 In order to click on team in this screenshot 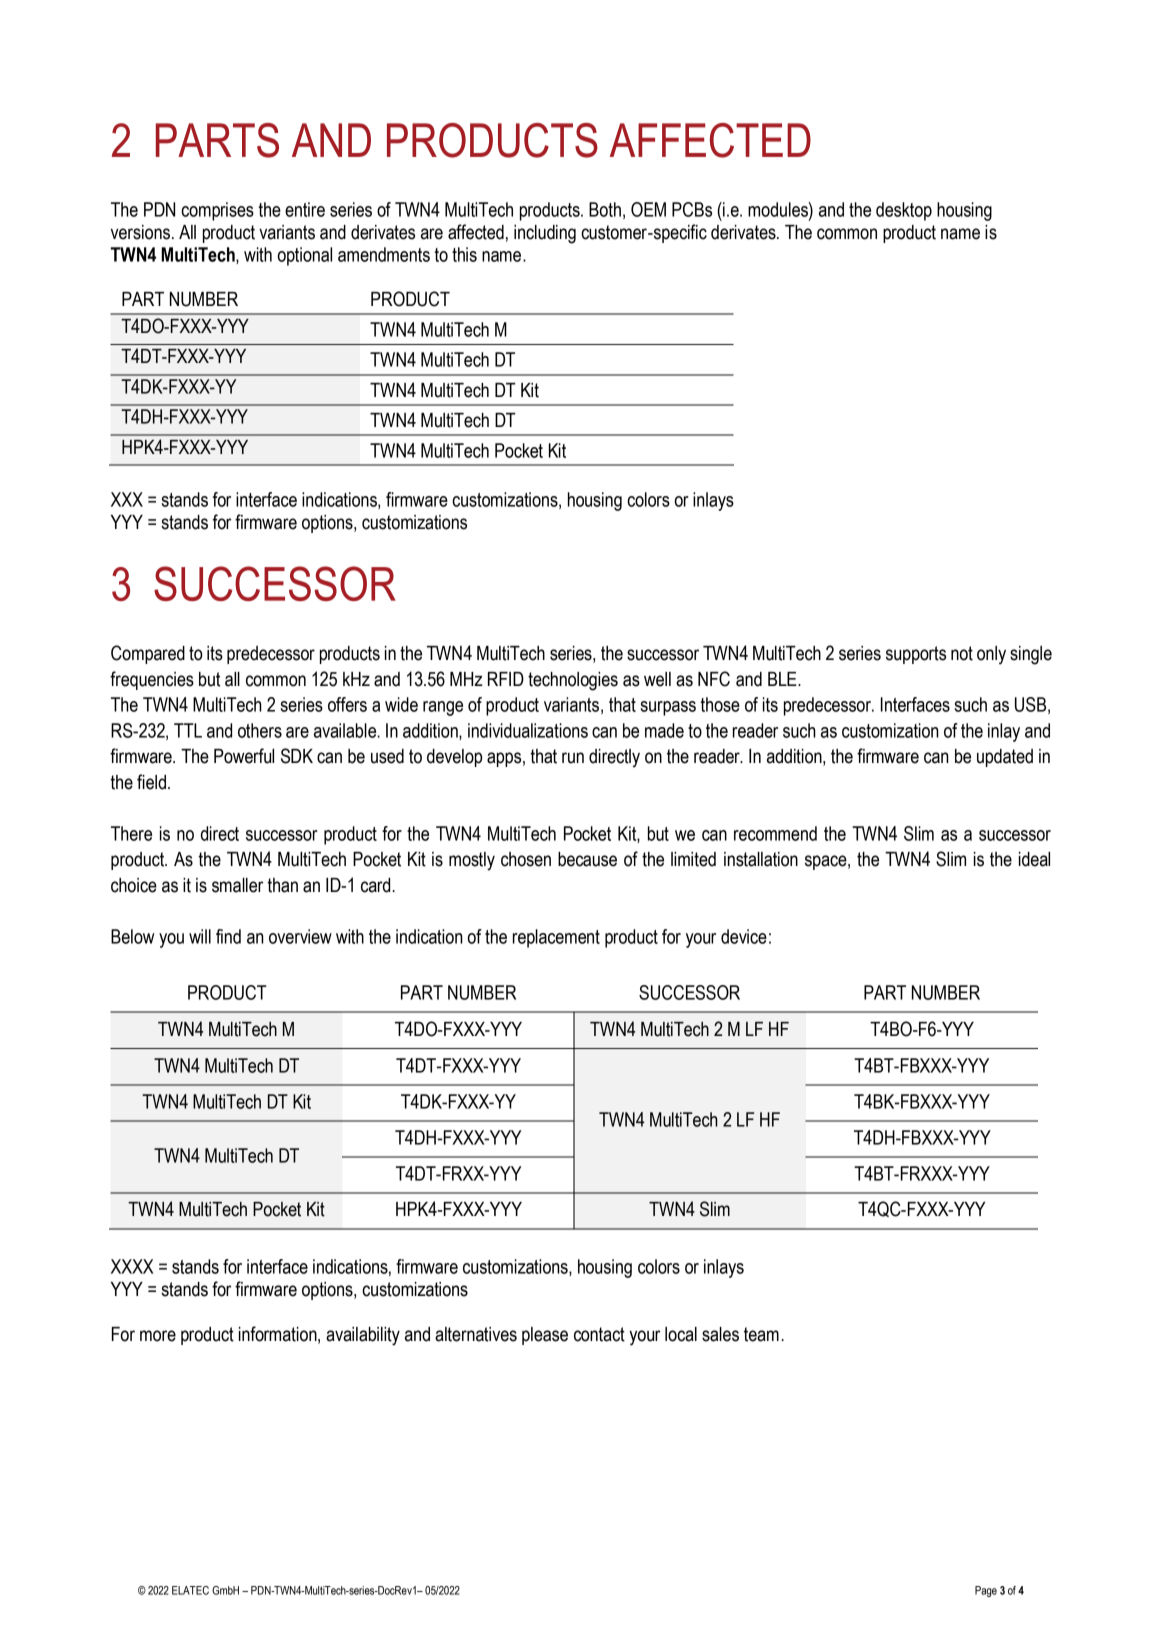, I will do `click(761, 1334)`.
